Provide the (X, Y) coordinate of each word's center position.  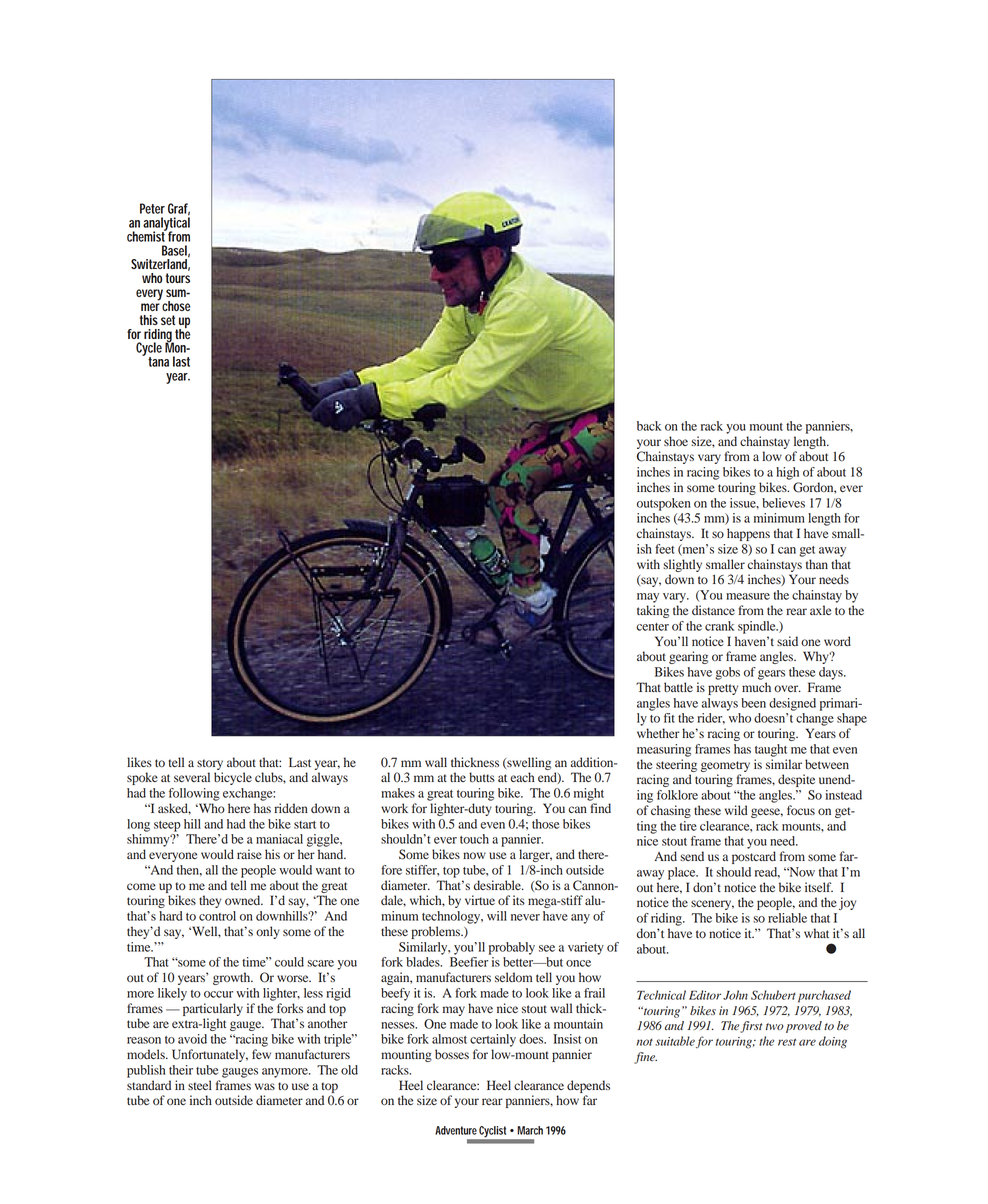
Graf (179, 209)
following (194, 794)
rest (787, 1042)
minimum (779, 518)
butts (482, 777)
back (649, 426)
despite (796, 780)
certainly (493, 1040)
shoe (676, 441)
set (168, 320)
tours (178, 278)
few (261, 1054)
